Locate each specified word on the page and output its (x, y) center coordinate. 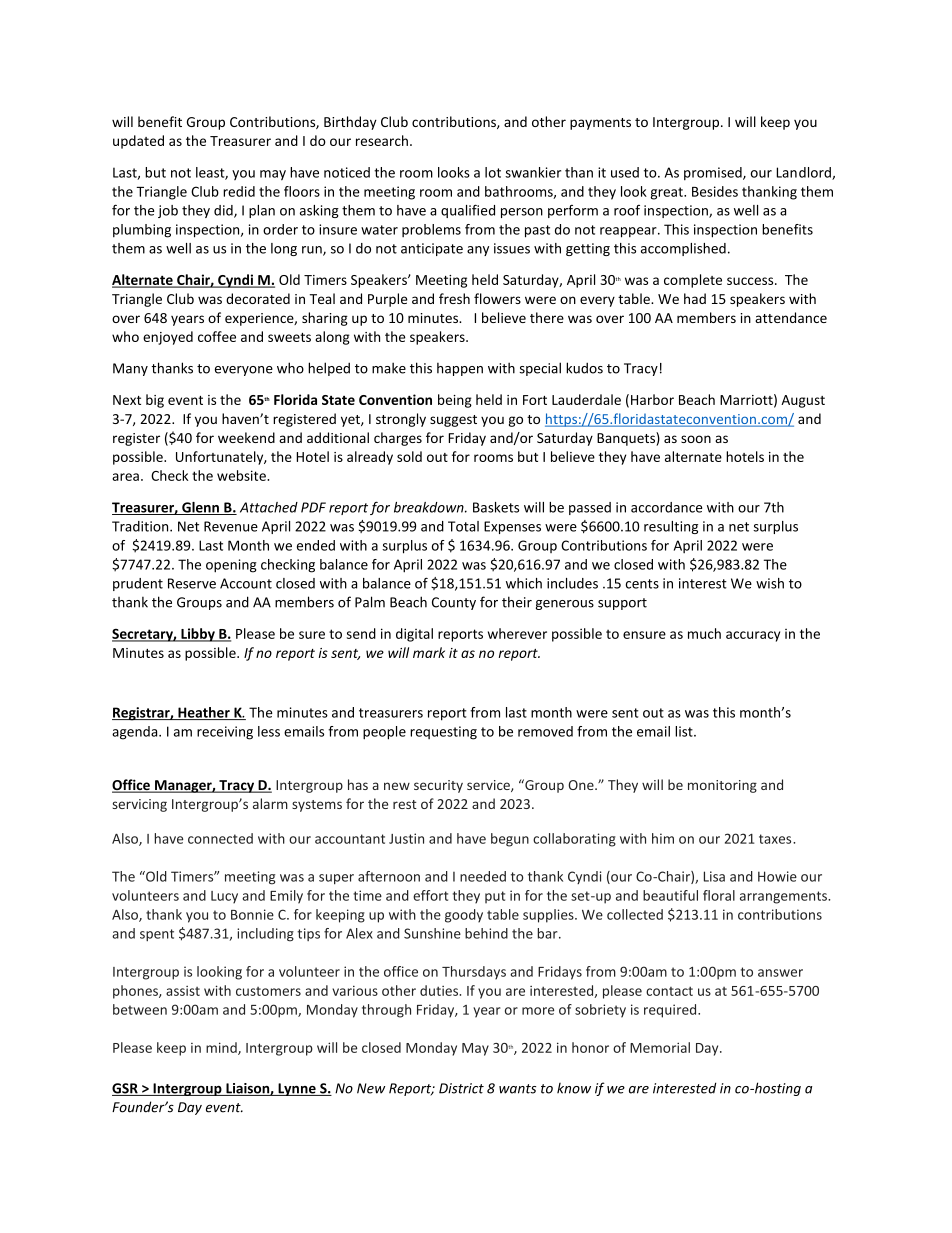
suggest (453, 421)
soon (696, 439)
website (242, 475)
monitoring (722, 786)
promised (714, 174)
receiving (225, 733)
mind (222, 1048)
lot (493, 172)
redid (239, 191)
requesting (443, 733)
